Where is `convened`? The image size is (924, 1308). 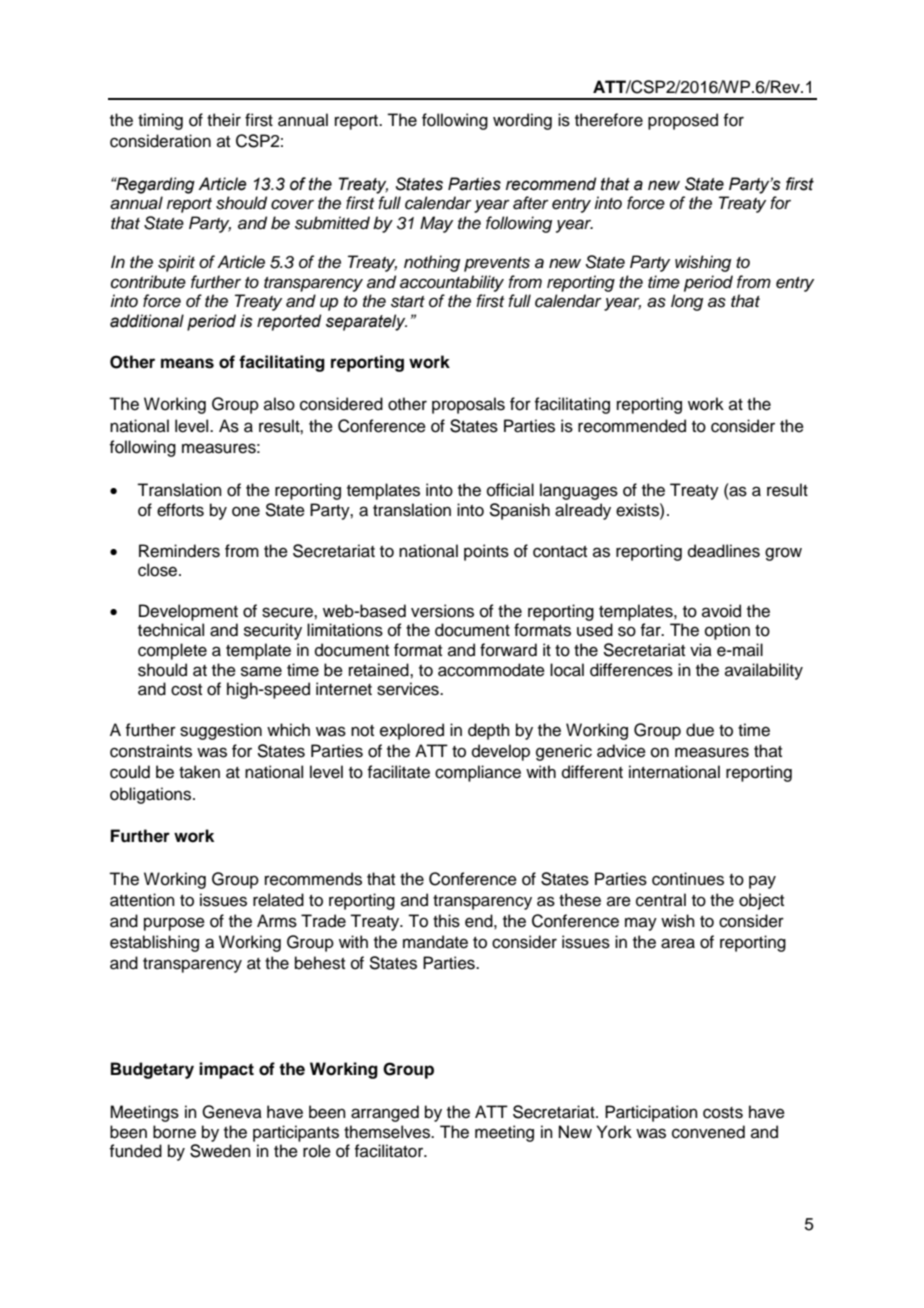
convened is located at coordinates (708, 1132).
